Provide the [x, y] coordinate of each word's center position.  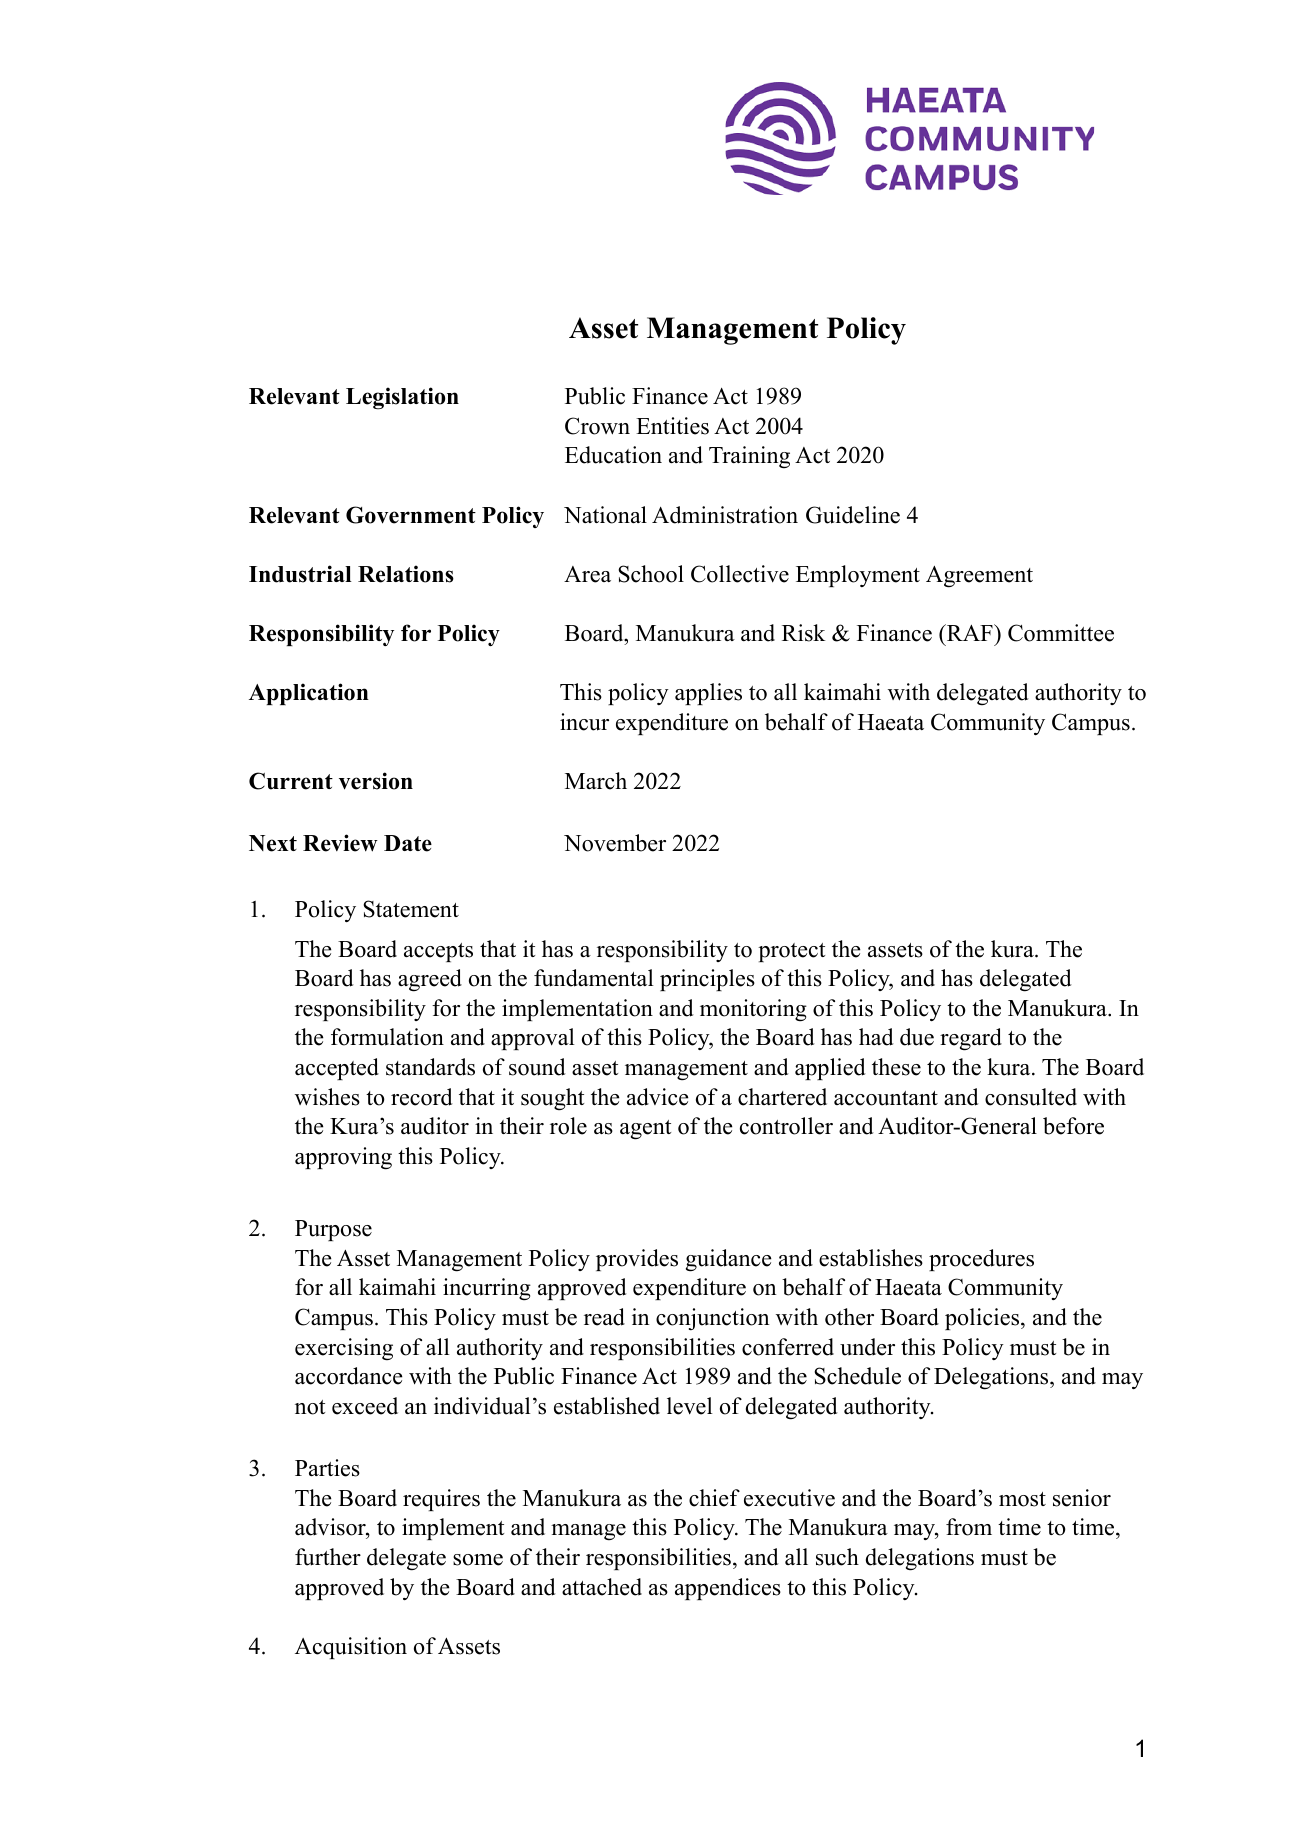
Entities [672, 426]
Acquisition [351, 1648]
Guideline [853, 515]
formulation [387, 1037]
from [969, 1527]
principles [707, 980]
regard [971, 1039]
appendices [728, 1589]
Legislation [402, 398]
